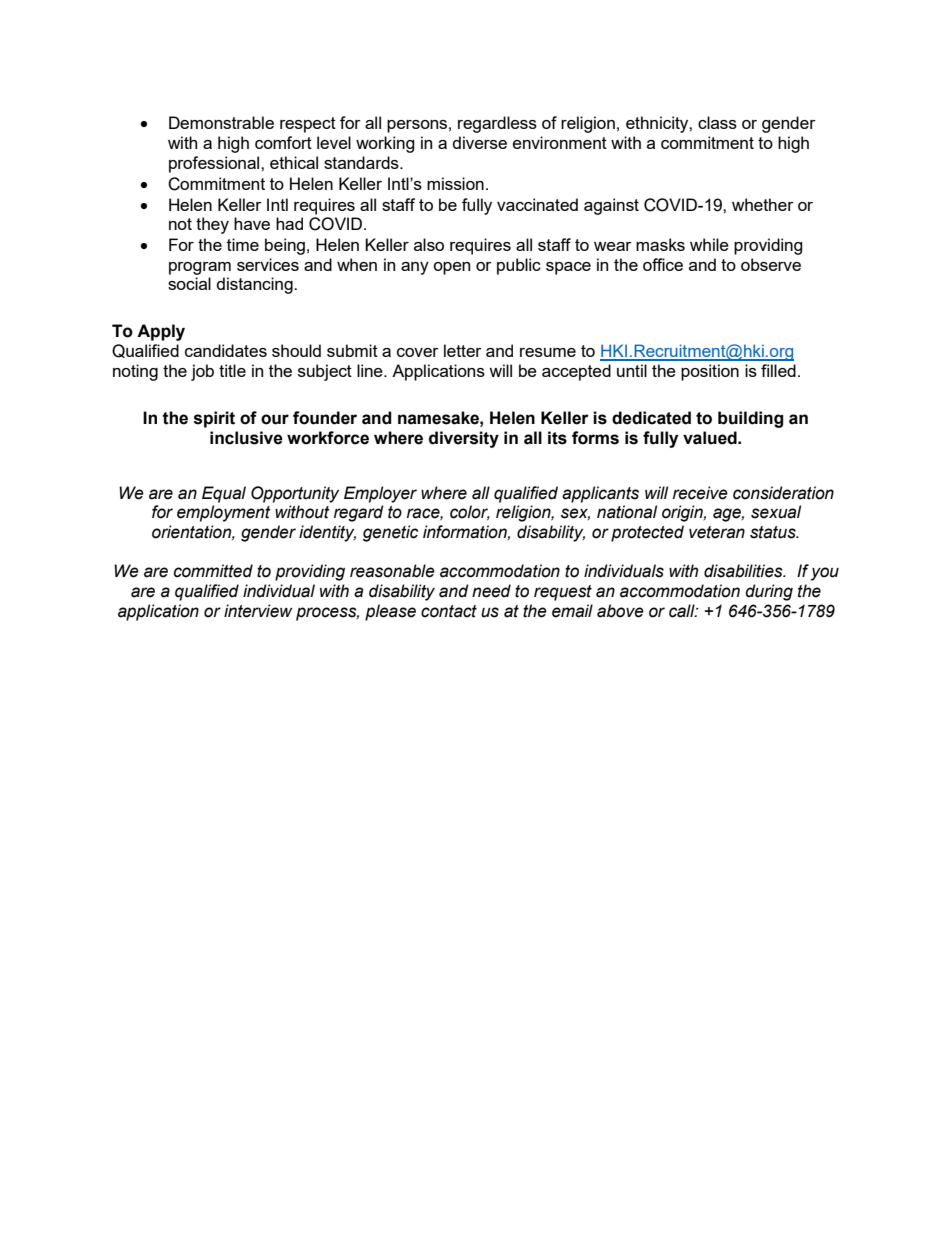  Describe the element at coordinates (709, 244) in the screenshot. I see `while` at that location.
